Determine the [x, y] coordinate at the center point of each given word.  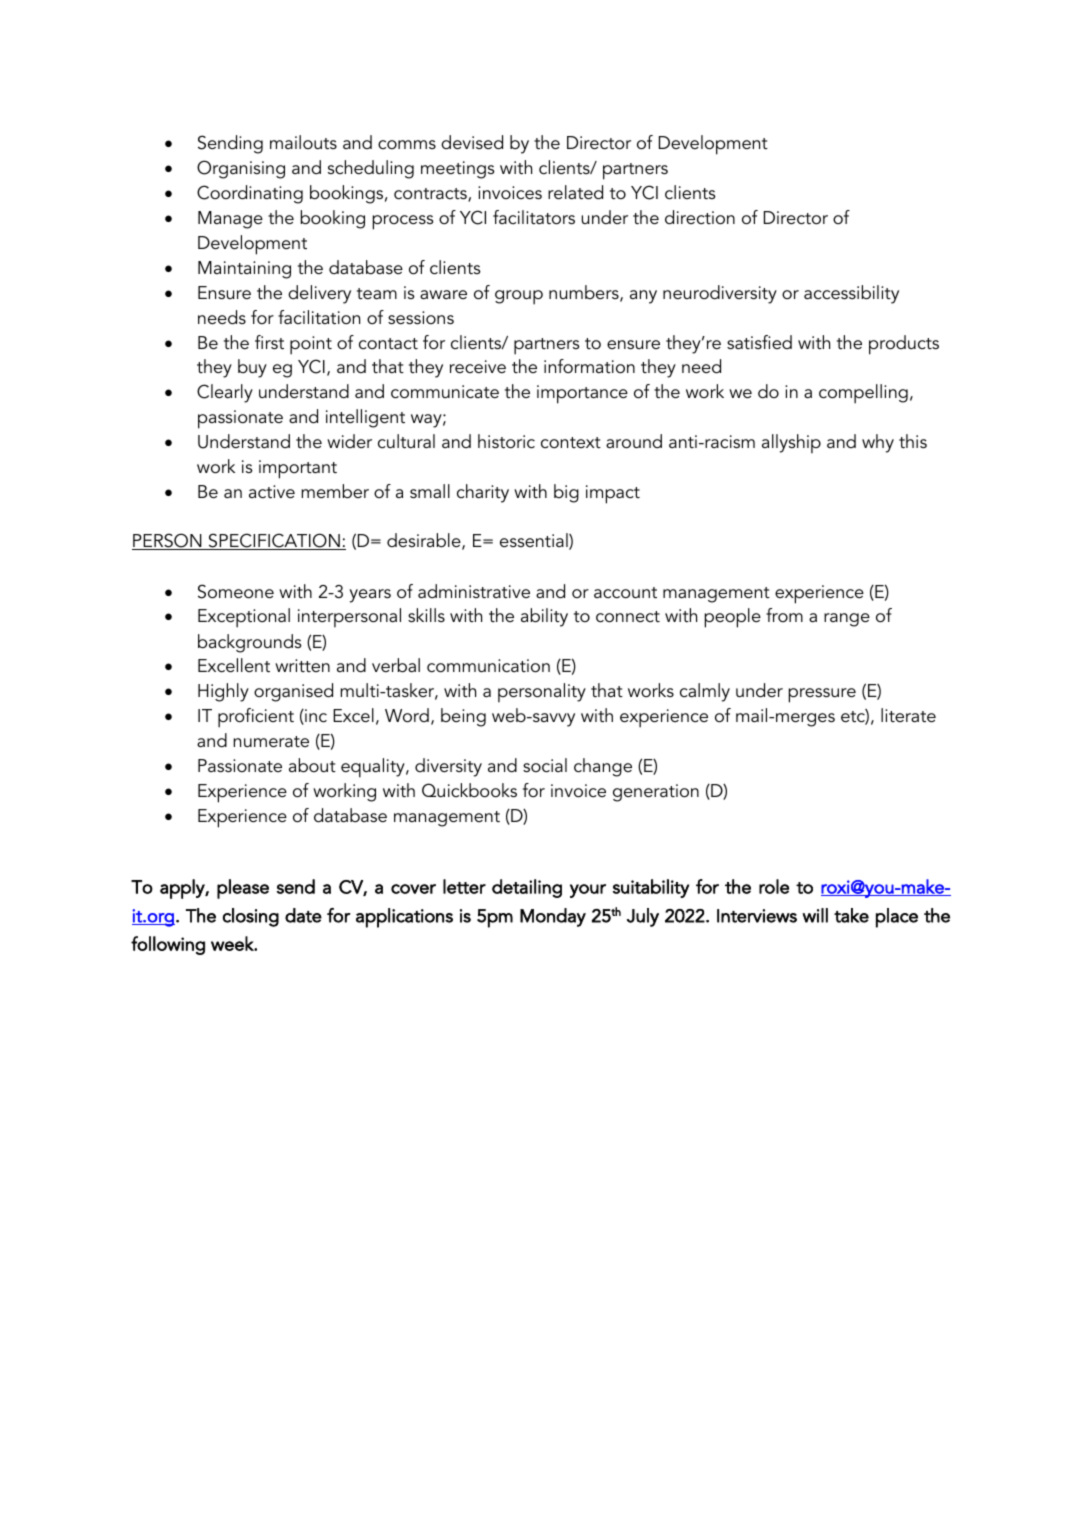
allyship [791, 444]
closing [251, 917]
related [575, 192]
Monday [553, 917]
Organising [241, 169]
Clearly [225, 393]
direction [700, 217]
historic [506, 441]
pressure [822, 695]
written [302, 665]
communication [488, 666]
